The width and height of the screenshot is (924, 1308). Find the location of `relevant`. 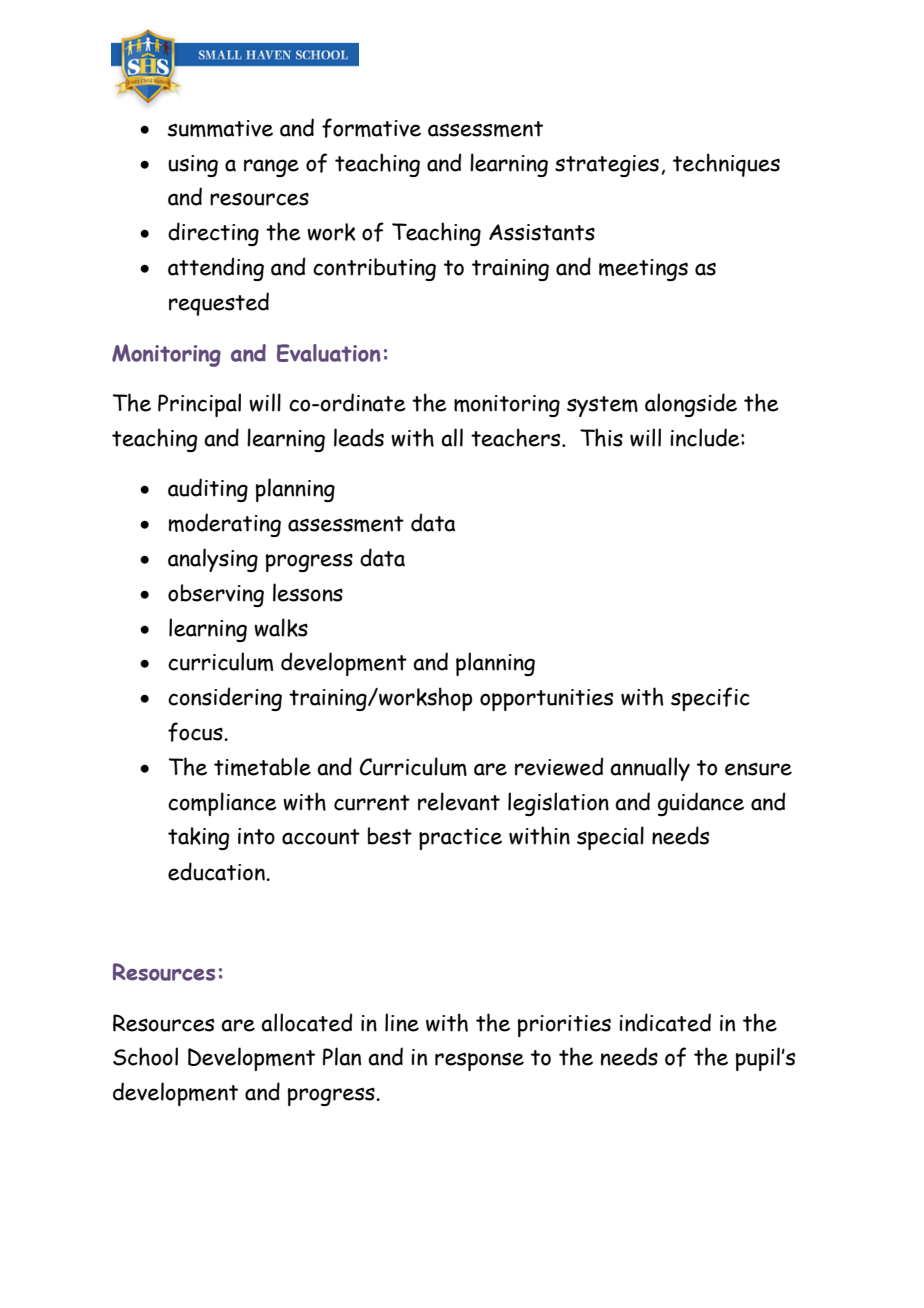

relevant is located at coordinates (459, 801).
